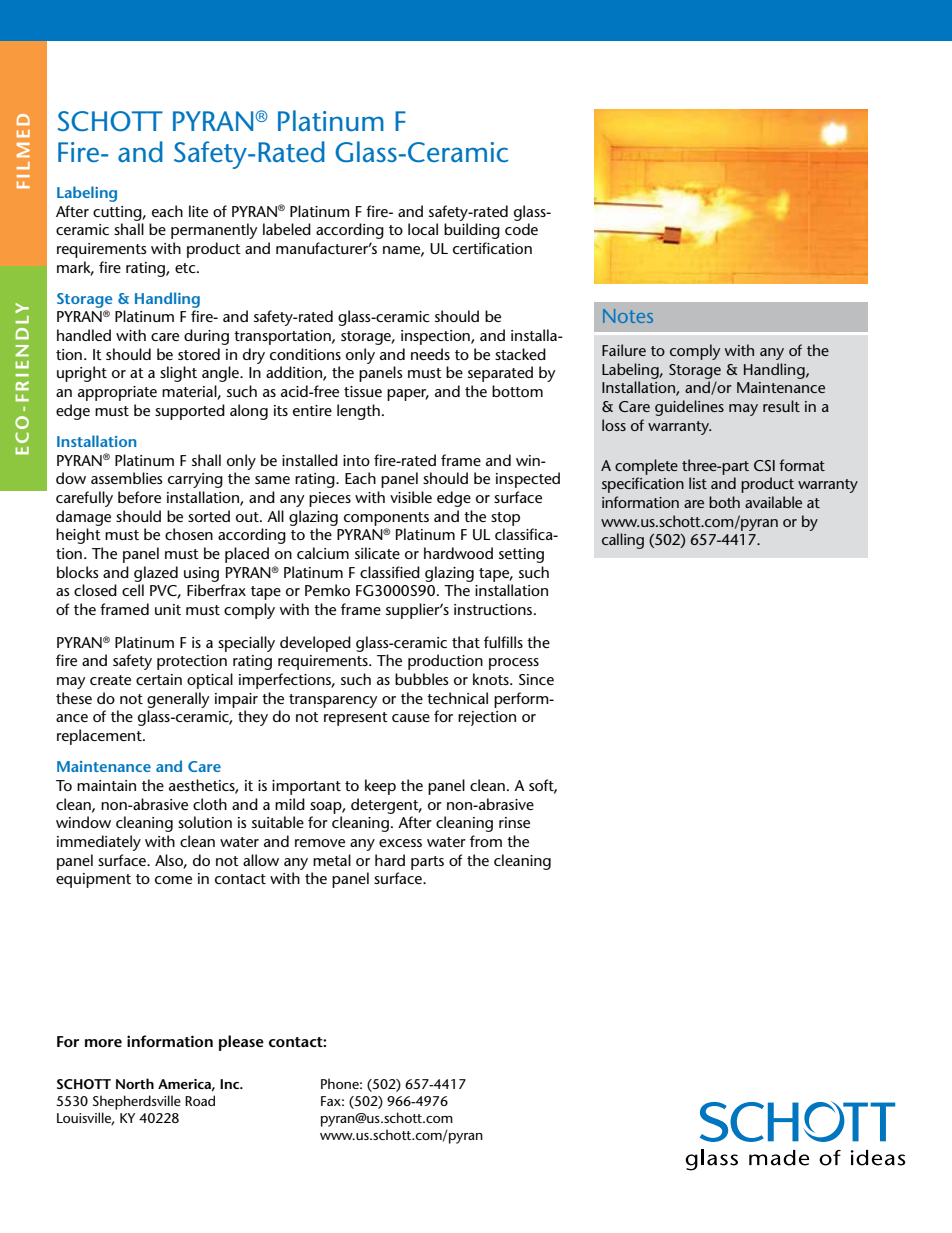 The image size is (952, 1233). What do you see at coordinates (486, 841) in the screenshot?
I see `from` at bounding box center [486, 841].
